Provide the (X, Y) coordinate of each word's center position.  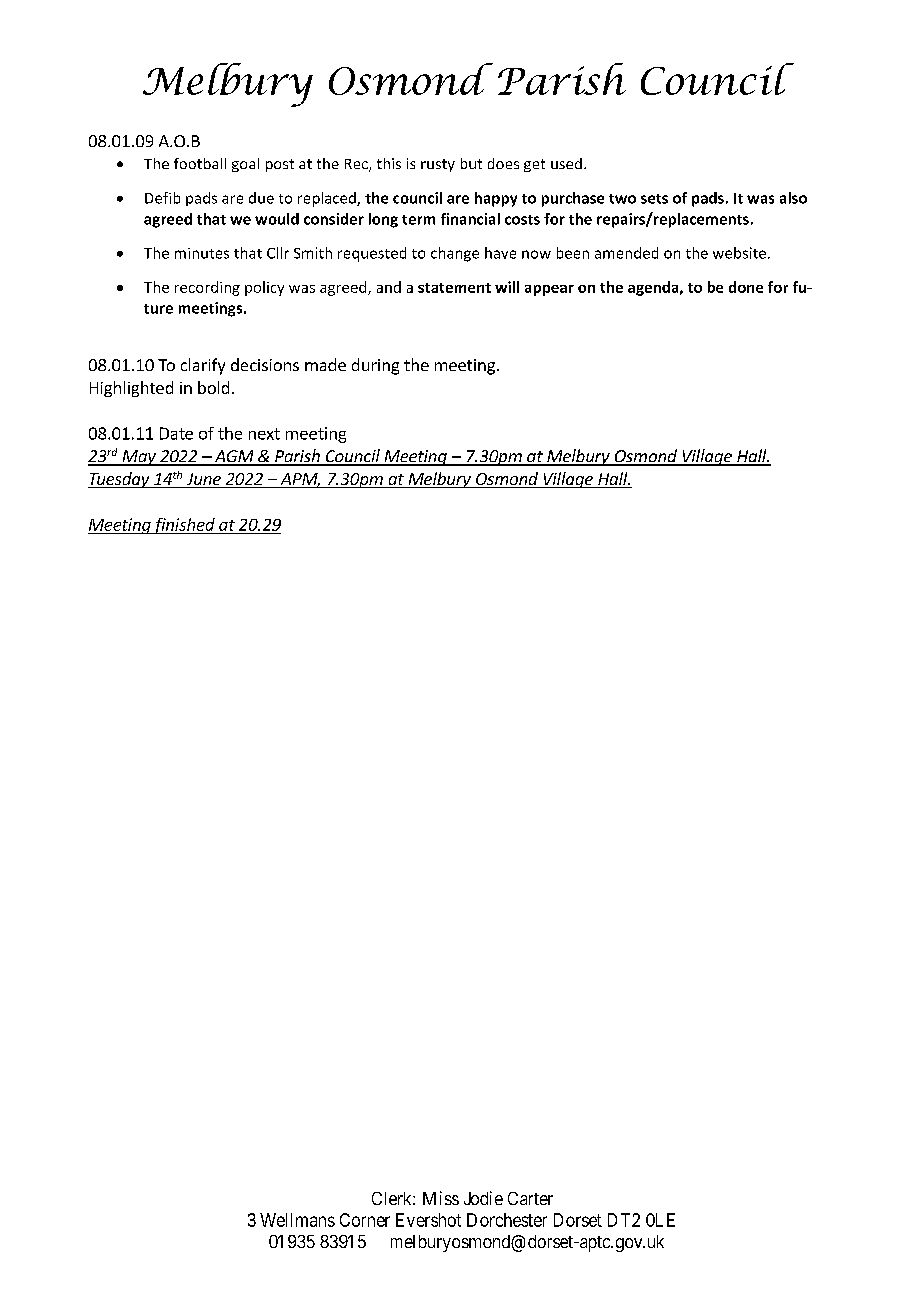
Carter (530, 1198)
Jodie (483, 1198)
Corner (365, 1220)
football (200, 163)
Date (176, 433)
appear (549, 290)
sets (654, 199)
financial (470, 219)
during (375, 366)
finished (184, 526)
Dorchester (507, 1220)
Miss (441, 1198)
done (746, 287)
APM (300, 480)
